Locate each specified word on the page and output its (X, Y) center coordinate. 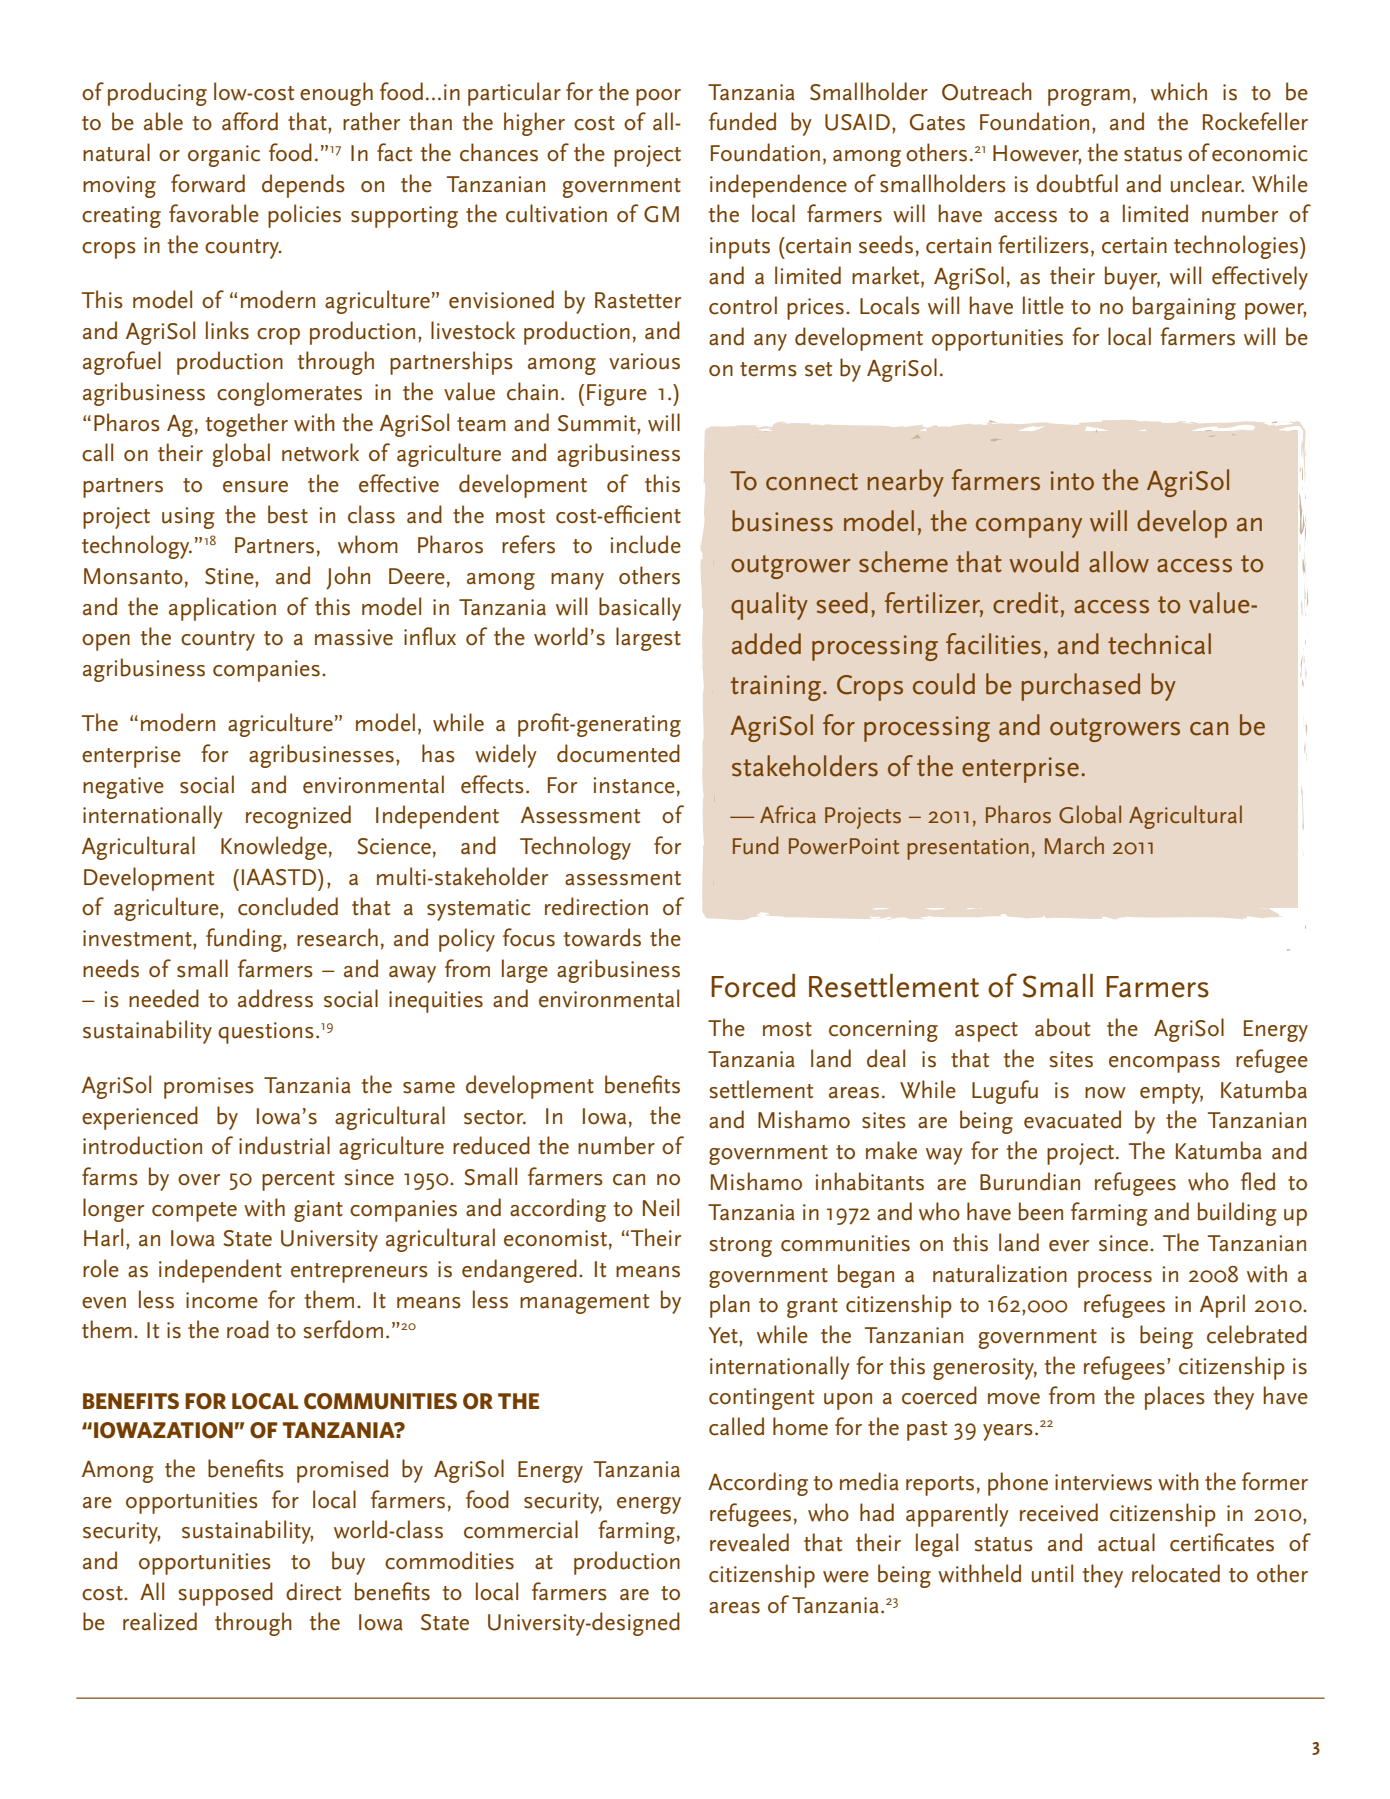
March (1074, 845)
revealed (749, 1542)
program (1089, 97)
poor (658, 97)
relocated (1176, 1573)
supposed (225, 1594)
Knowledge (274, 848)
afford (250, 121)
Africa (788, 814)
